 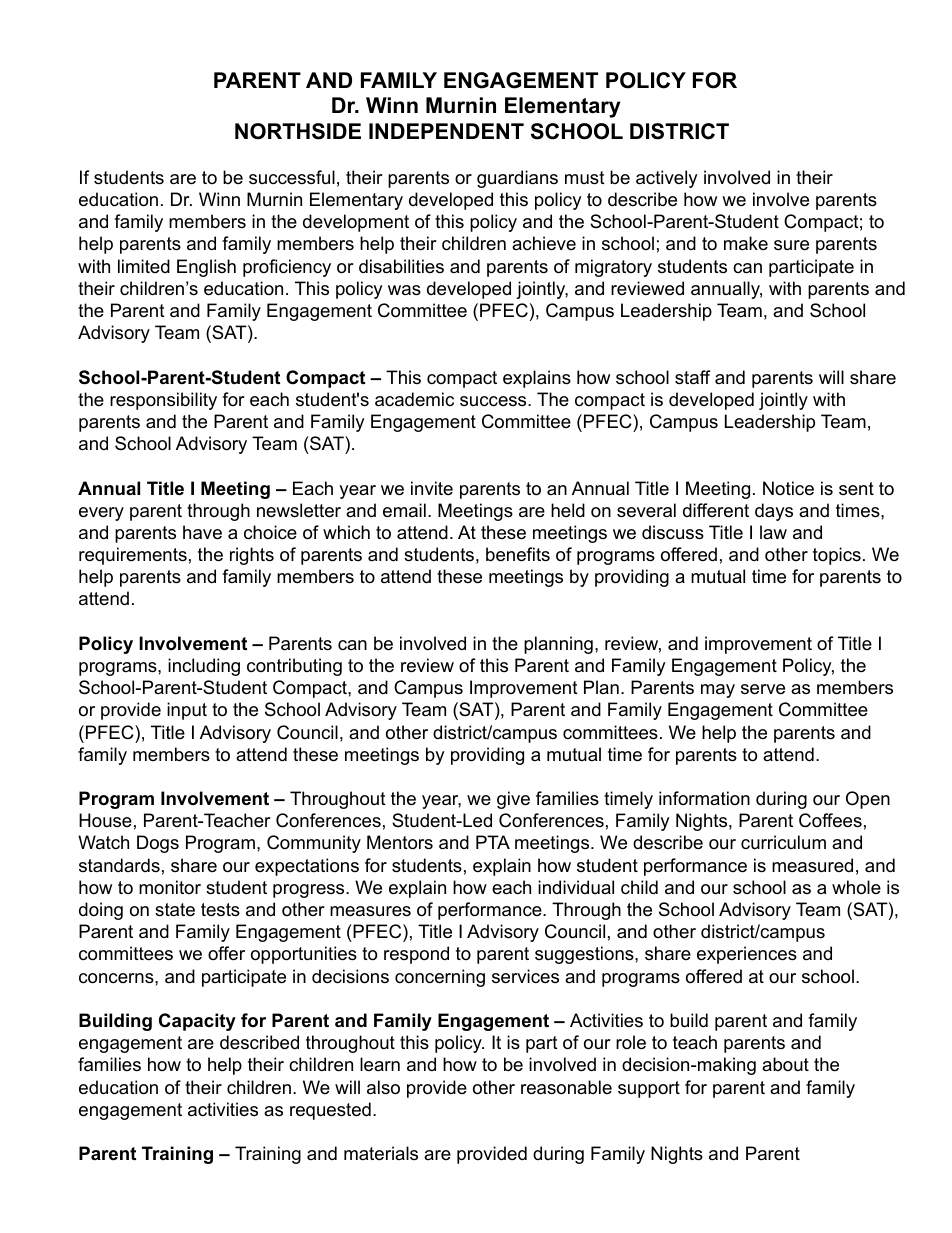 I want to click on PTA, so click(x=493, y=842).
